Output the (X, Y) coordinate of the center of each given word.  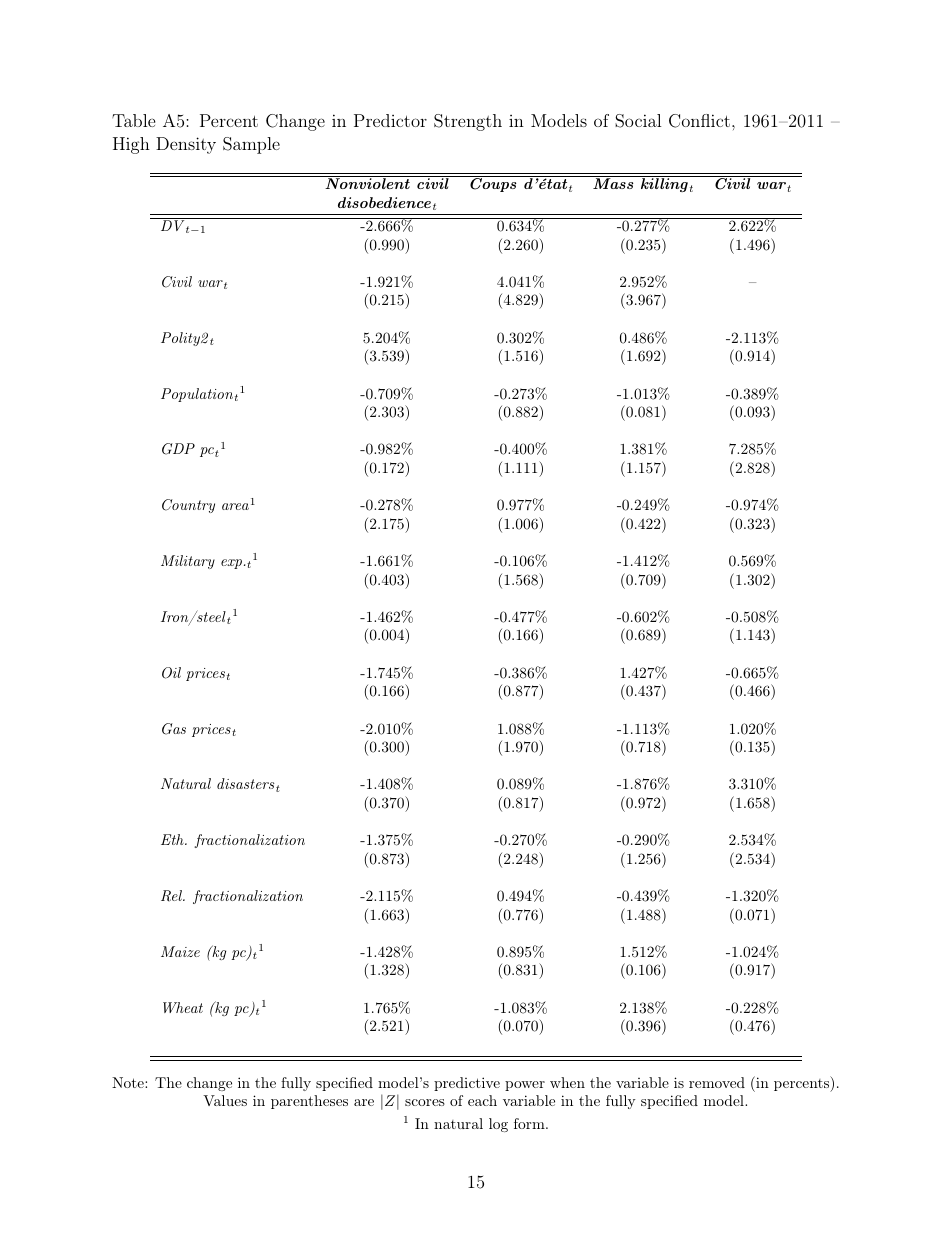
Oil (171, 673)
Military (188, 562)
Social (638, 121)
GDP (178, 449)
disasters (245, 783)
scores (425, 1102)
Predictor (390, 120)
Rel (173, 896)
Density (186, 145)
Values (225, 1100)
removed (717, 1082)
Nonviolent (367, 183)
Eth (173, 839)
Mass (613, 183)
